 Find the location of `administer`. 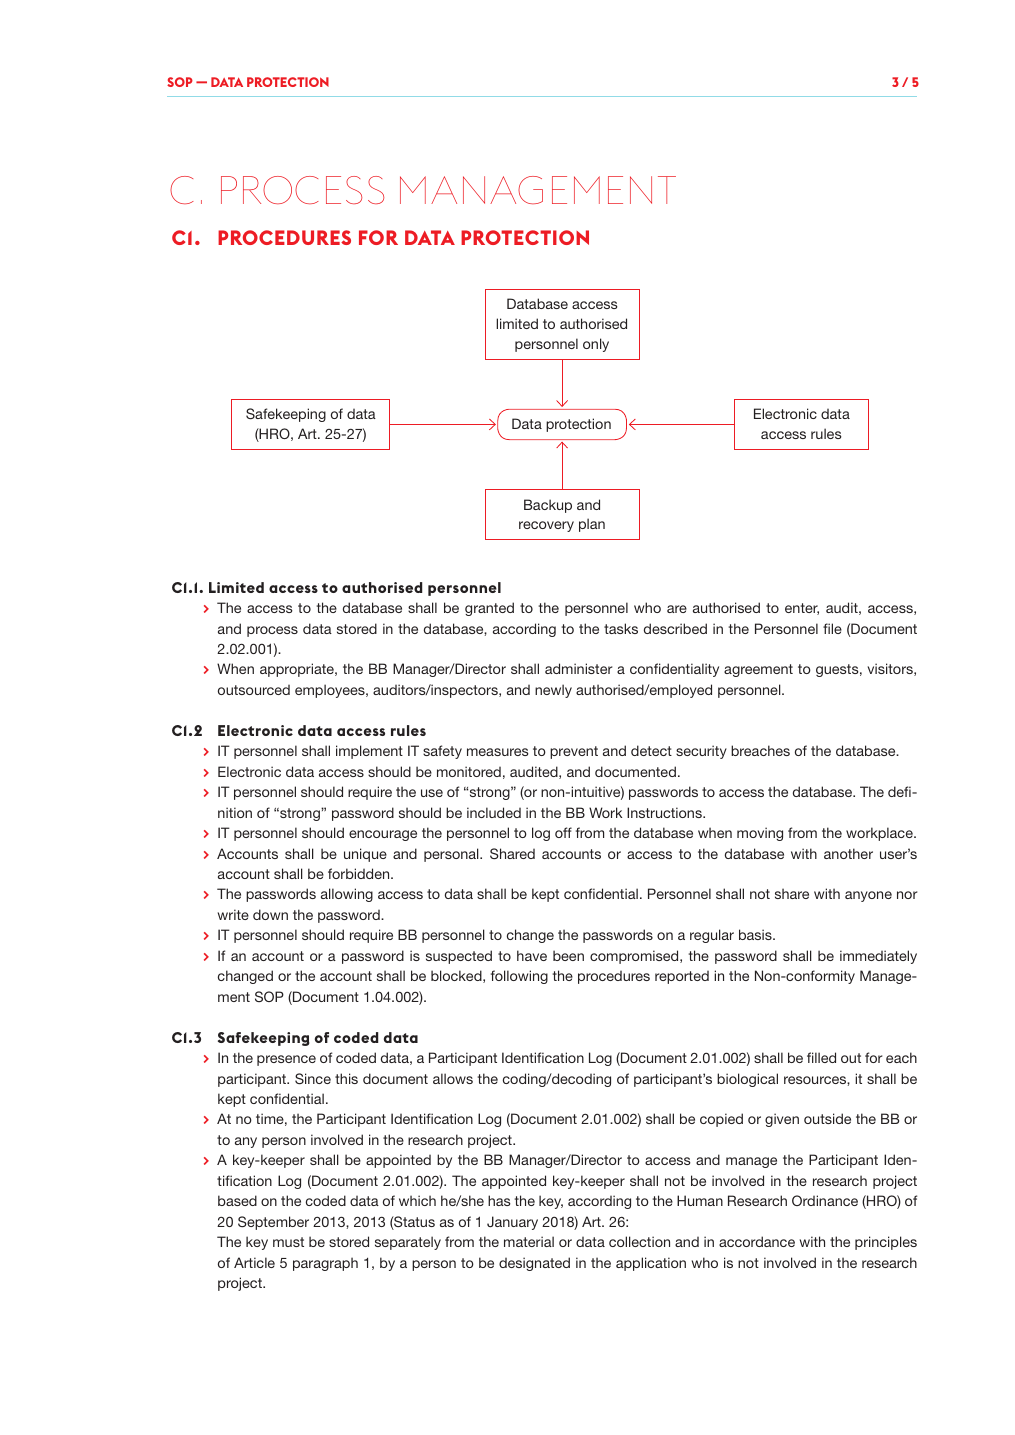

administer is located at coordinates (578, 668).
